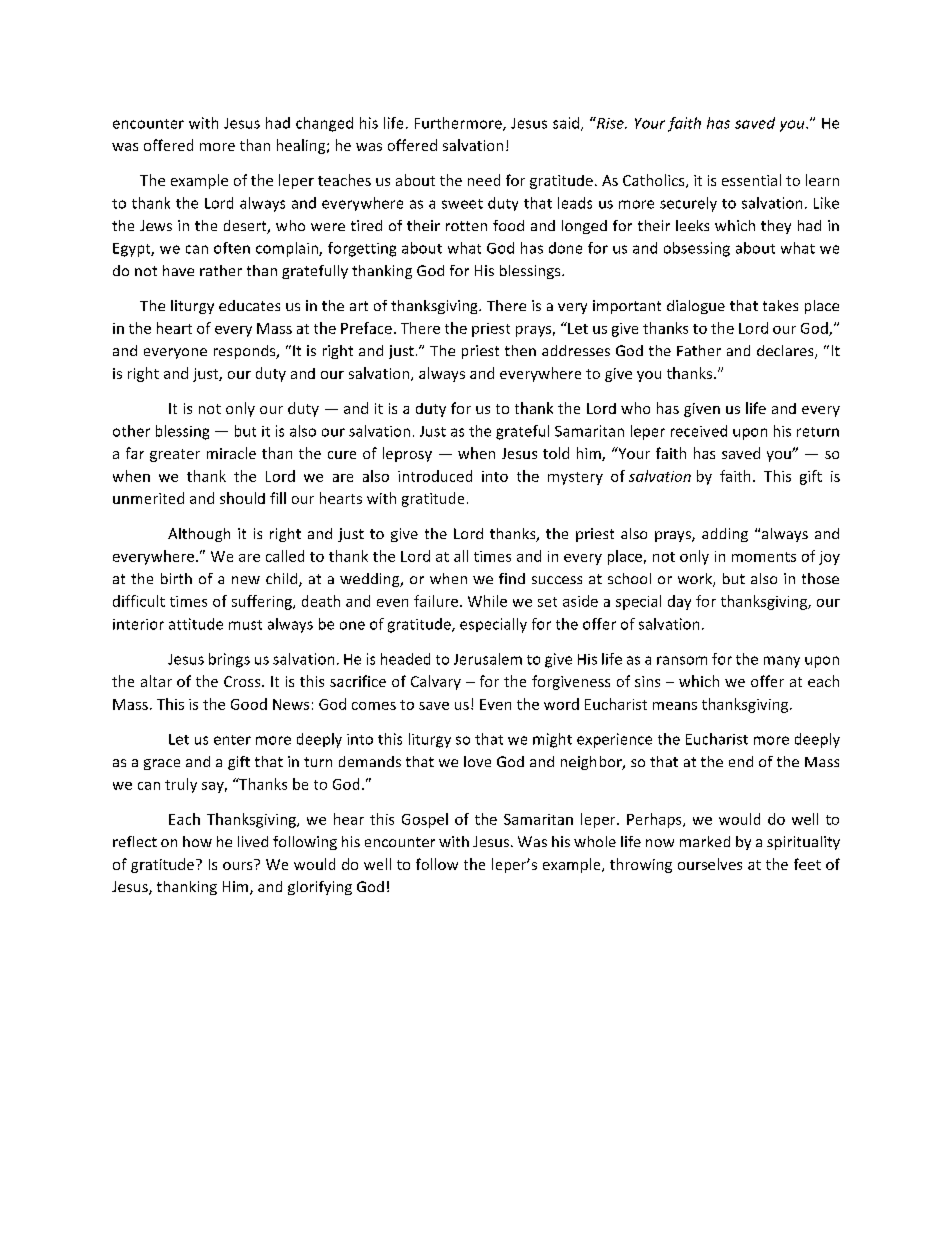  I want to click on should, so click(242, 498).
